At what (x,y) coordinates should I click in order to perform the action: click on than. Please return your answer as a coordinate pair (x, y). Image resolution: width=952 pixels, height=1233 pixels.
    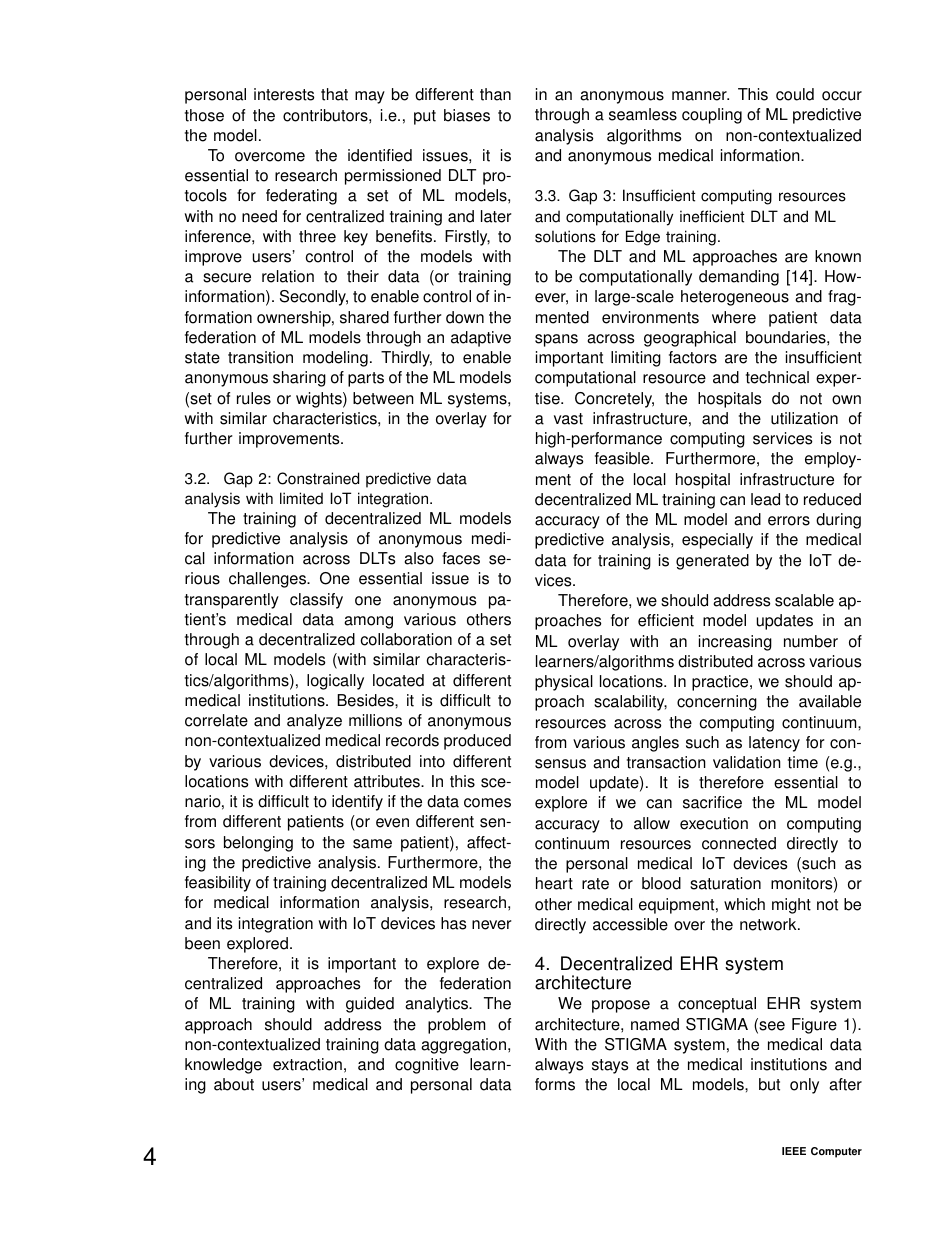
    Looking at the image, I should click on (495, 94).
